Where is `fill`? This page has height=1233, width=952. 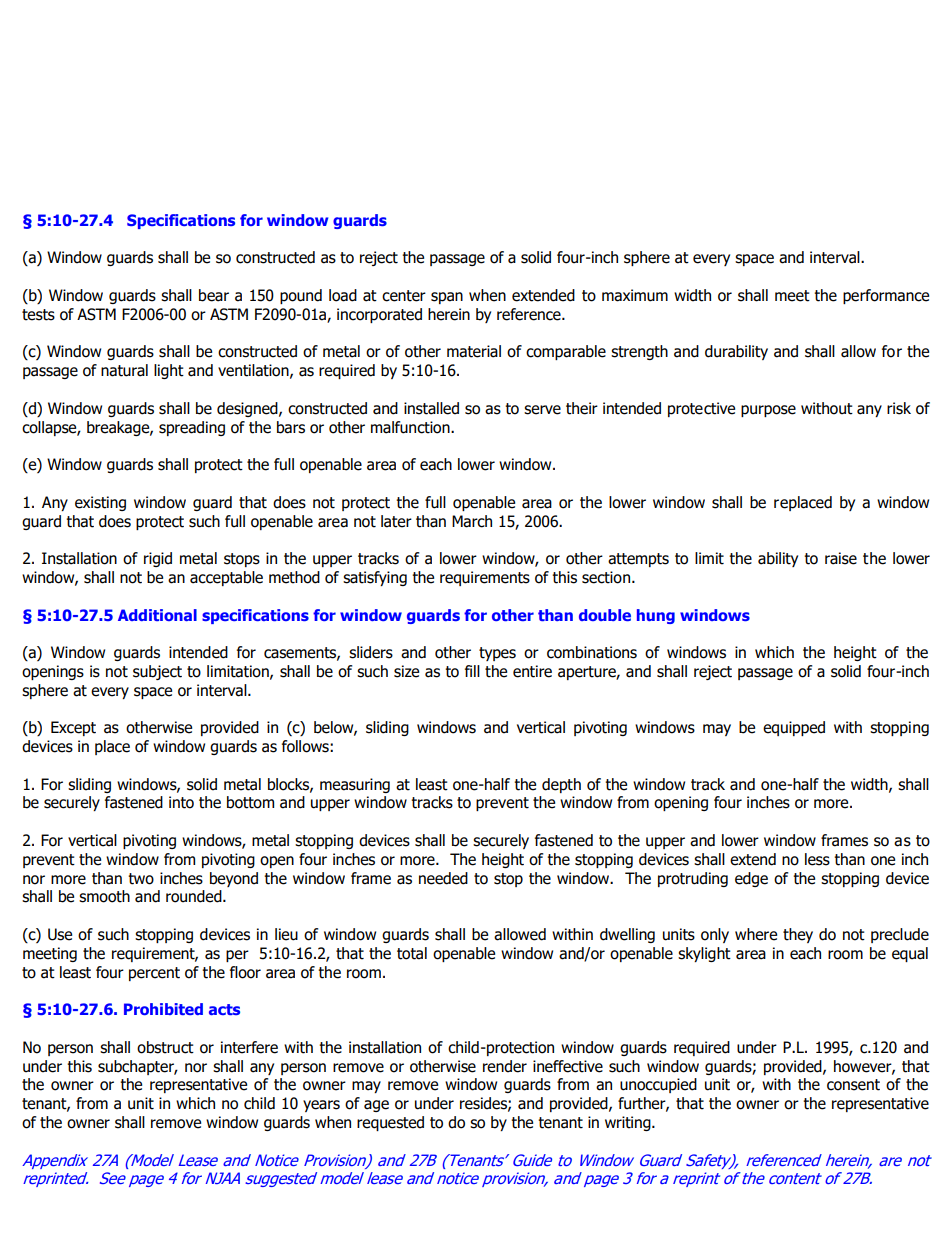 fill is located at coordinates (472, 671).
